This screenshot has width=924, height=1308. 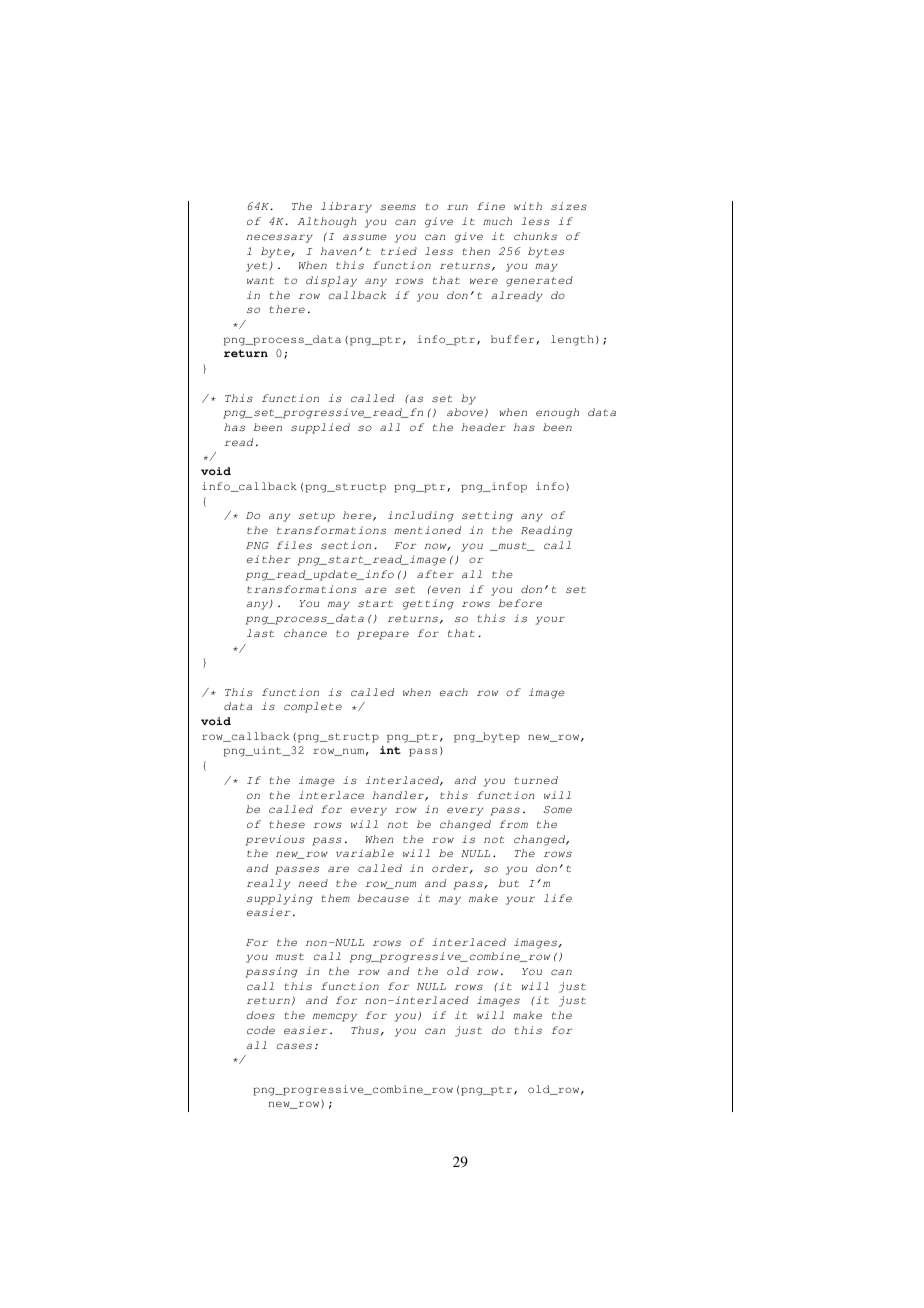 What do you see at coordinates (454, 692) in the screenshot?
I see `each` at bounding box center [454, 692].
